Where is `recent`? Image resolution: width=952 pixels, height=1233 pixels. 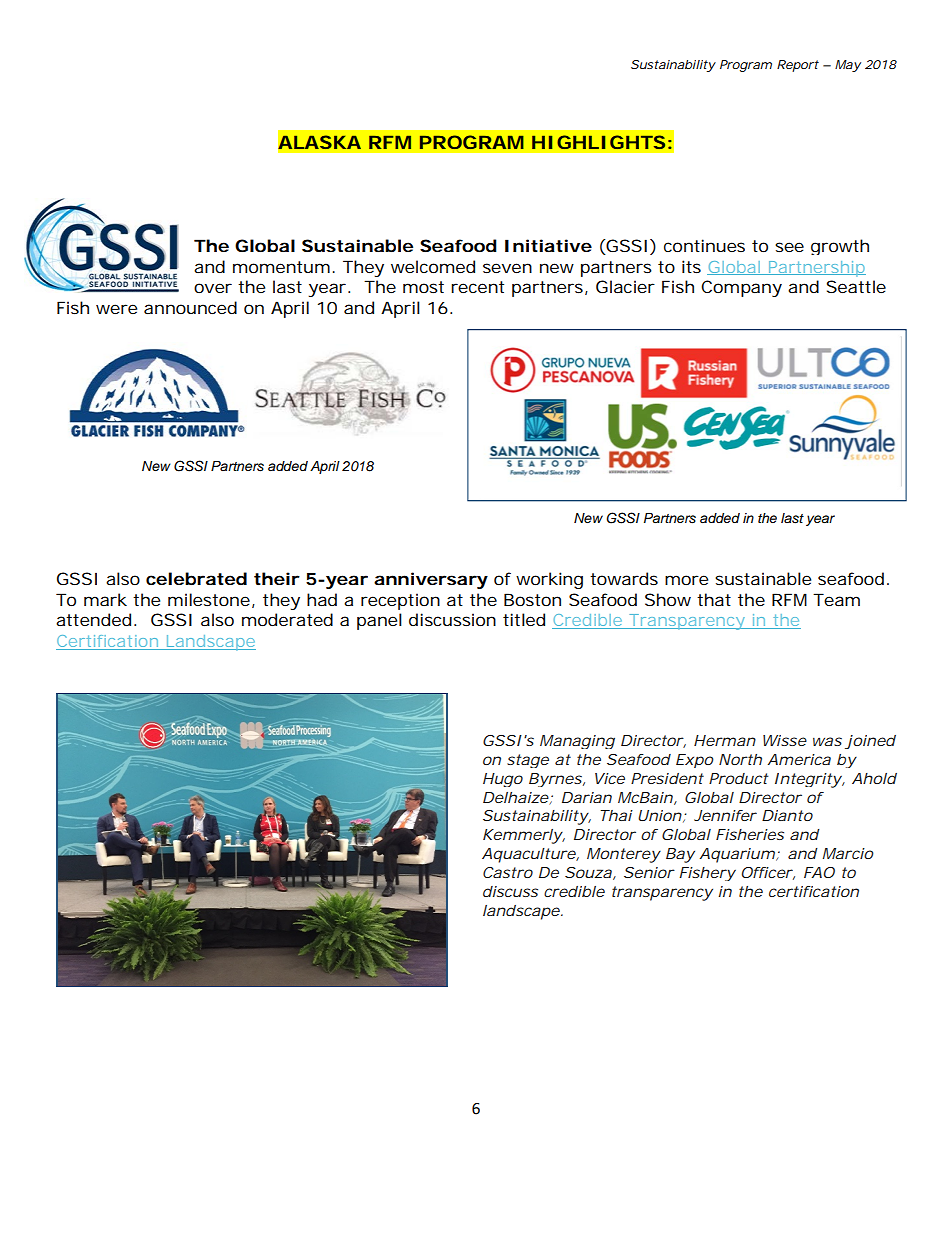
recent is located at coordinates (477, 287).
